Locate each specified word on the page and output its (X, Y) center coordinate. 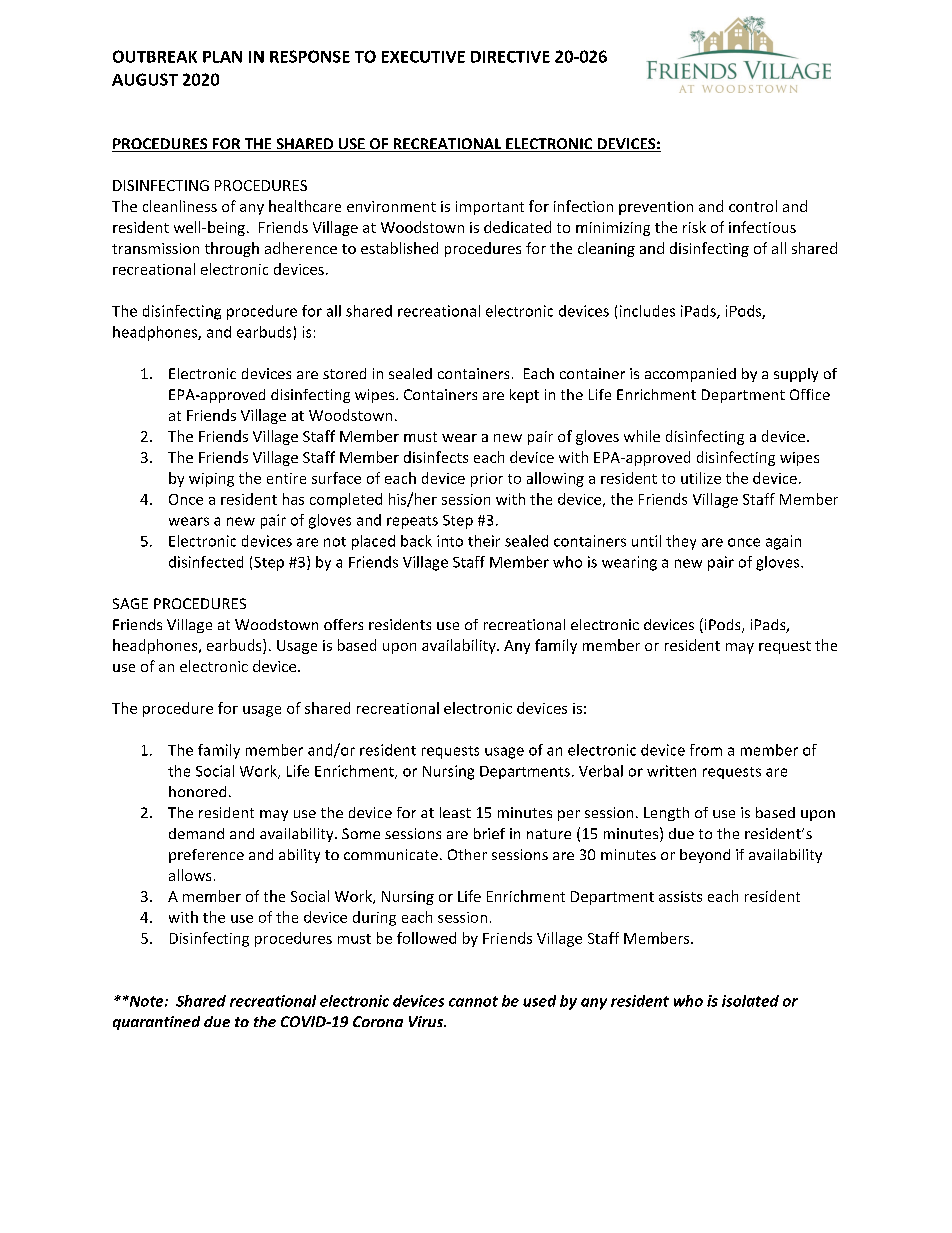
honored (197, 791)
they (681, 542)
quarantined (156, 1023)
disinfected (206, 562)
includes (647, 311)
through (232, 249)
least (455, 812)
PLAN (222, 57)
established (399, 248)
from (706, 750)
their (484, 541)
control (753, 206)
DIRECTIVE (510, 57)
